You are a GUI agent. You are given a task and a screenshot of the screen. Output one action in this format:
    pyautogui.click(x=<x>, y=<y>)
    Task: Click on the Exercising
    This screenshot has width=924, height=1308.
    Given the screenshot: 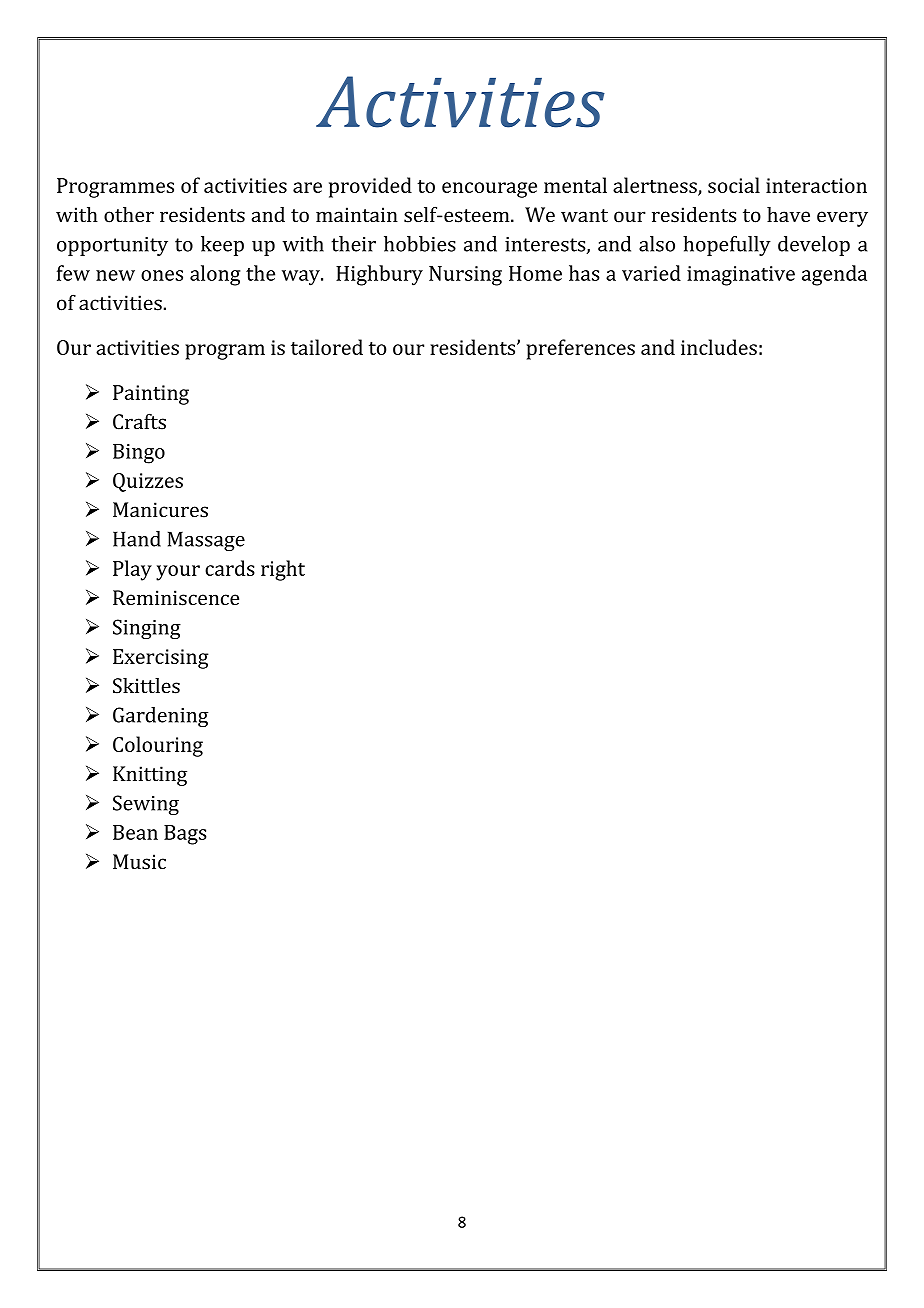 What is the action you would take?
    pyautogui.click(x=160, y=659)
